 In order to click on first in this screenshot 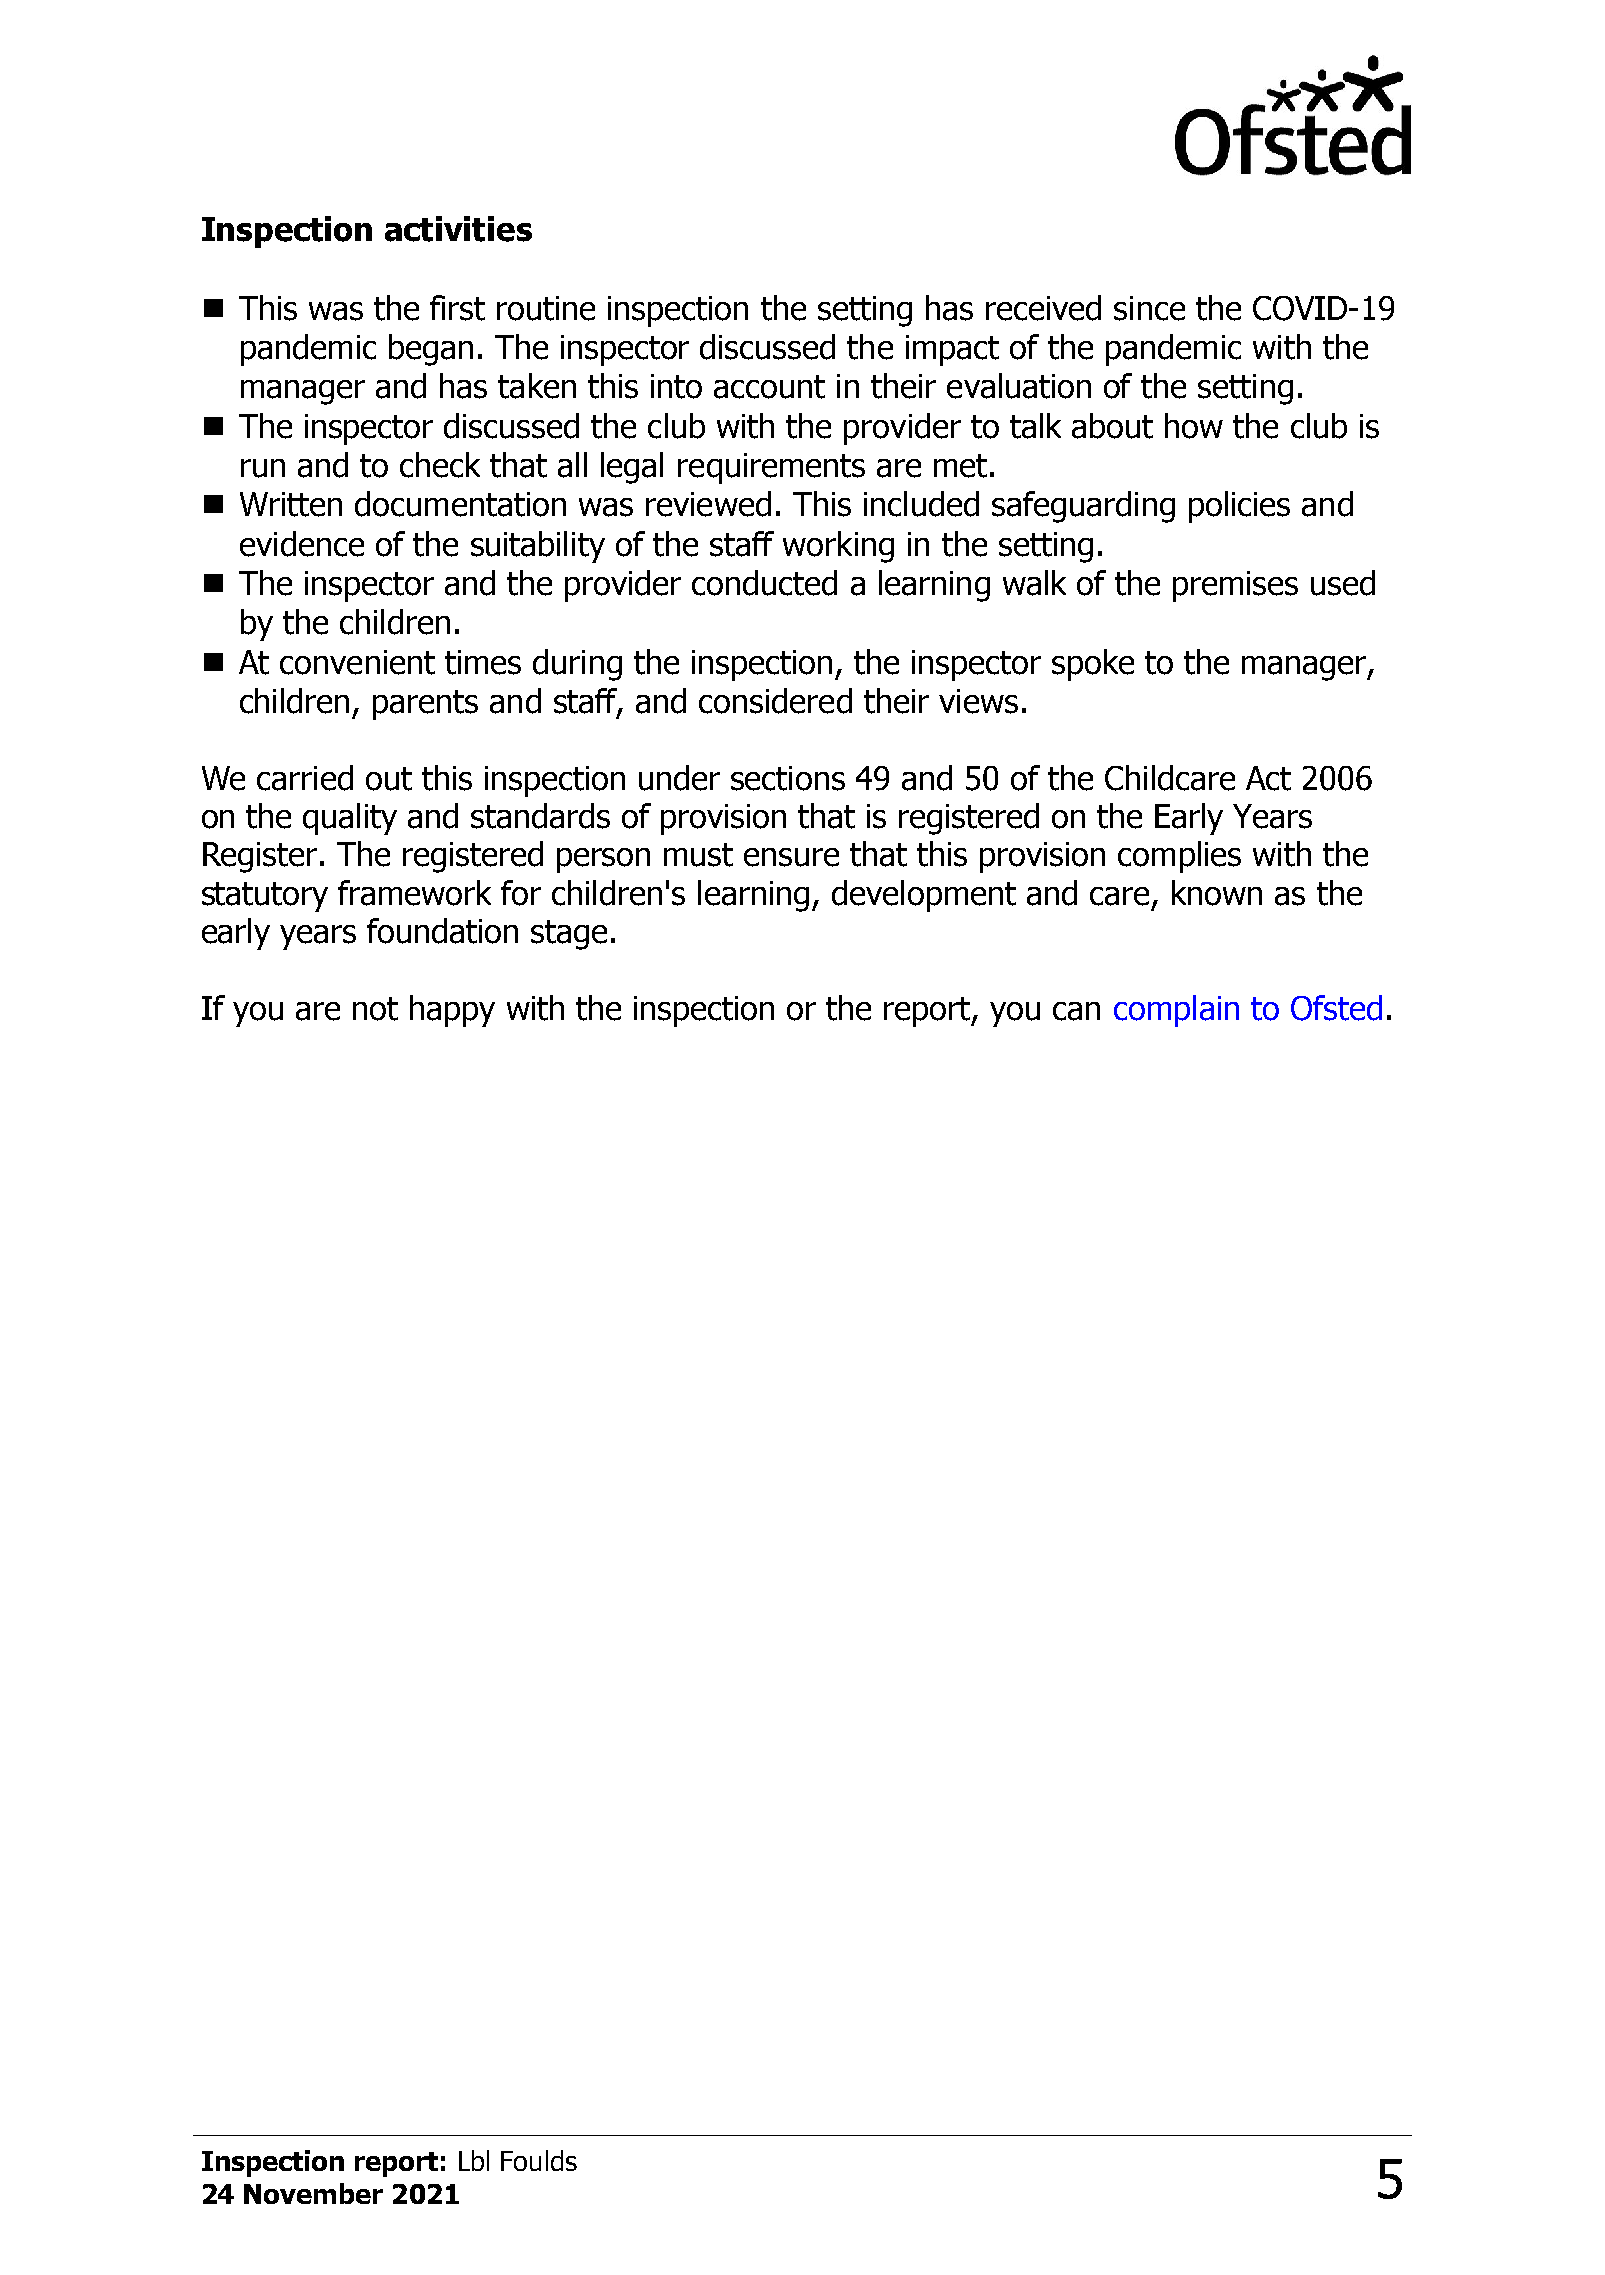, I will do `click(457, 308)`.
